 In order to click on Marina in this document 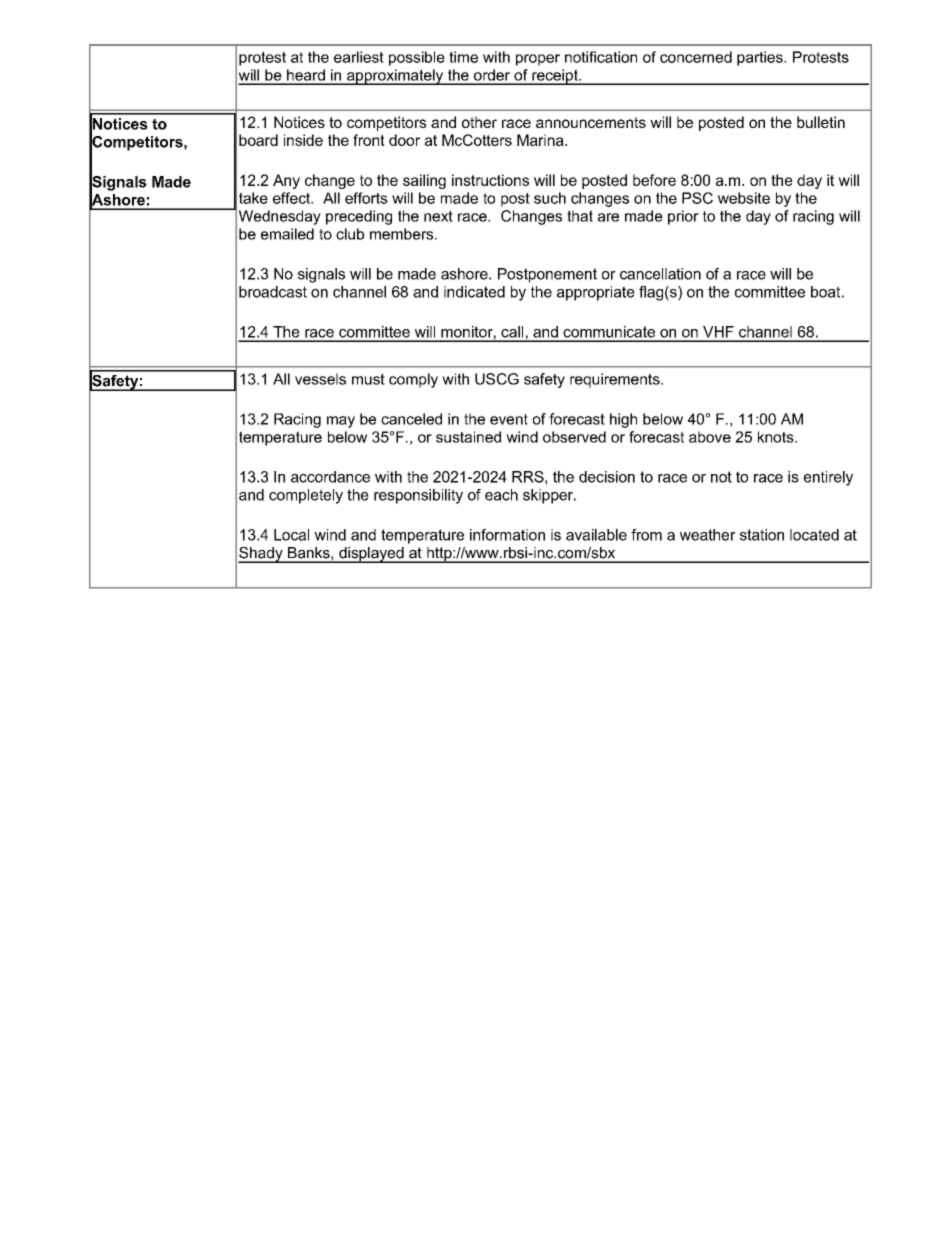, I will do `click(541, 140)`.
